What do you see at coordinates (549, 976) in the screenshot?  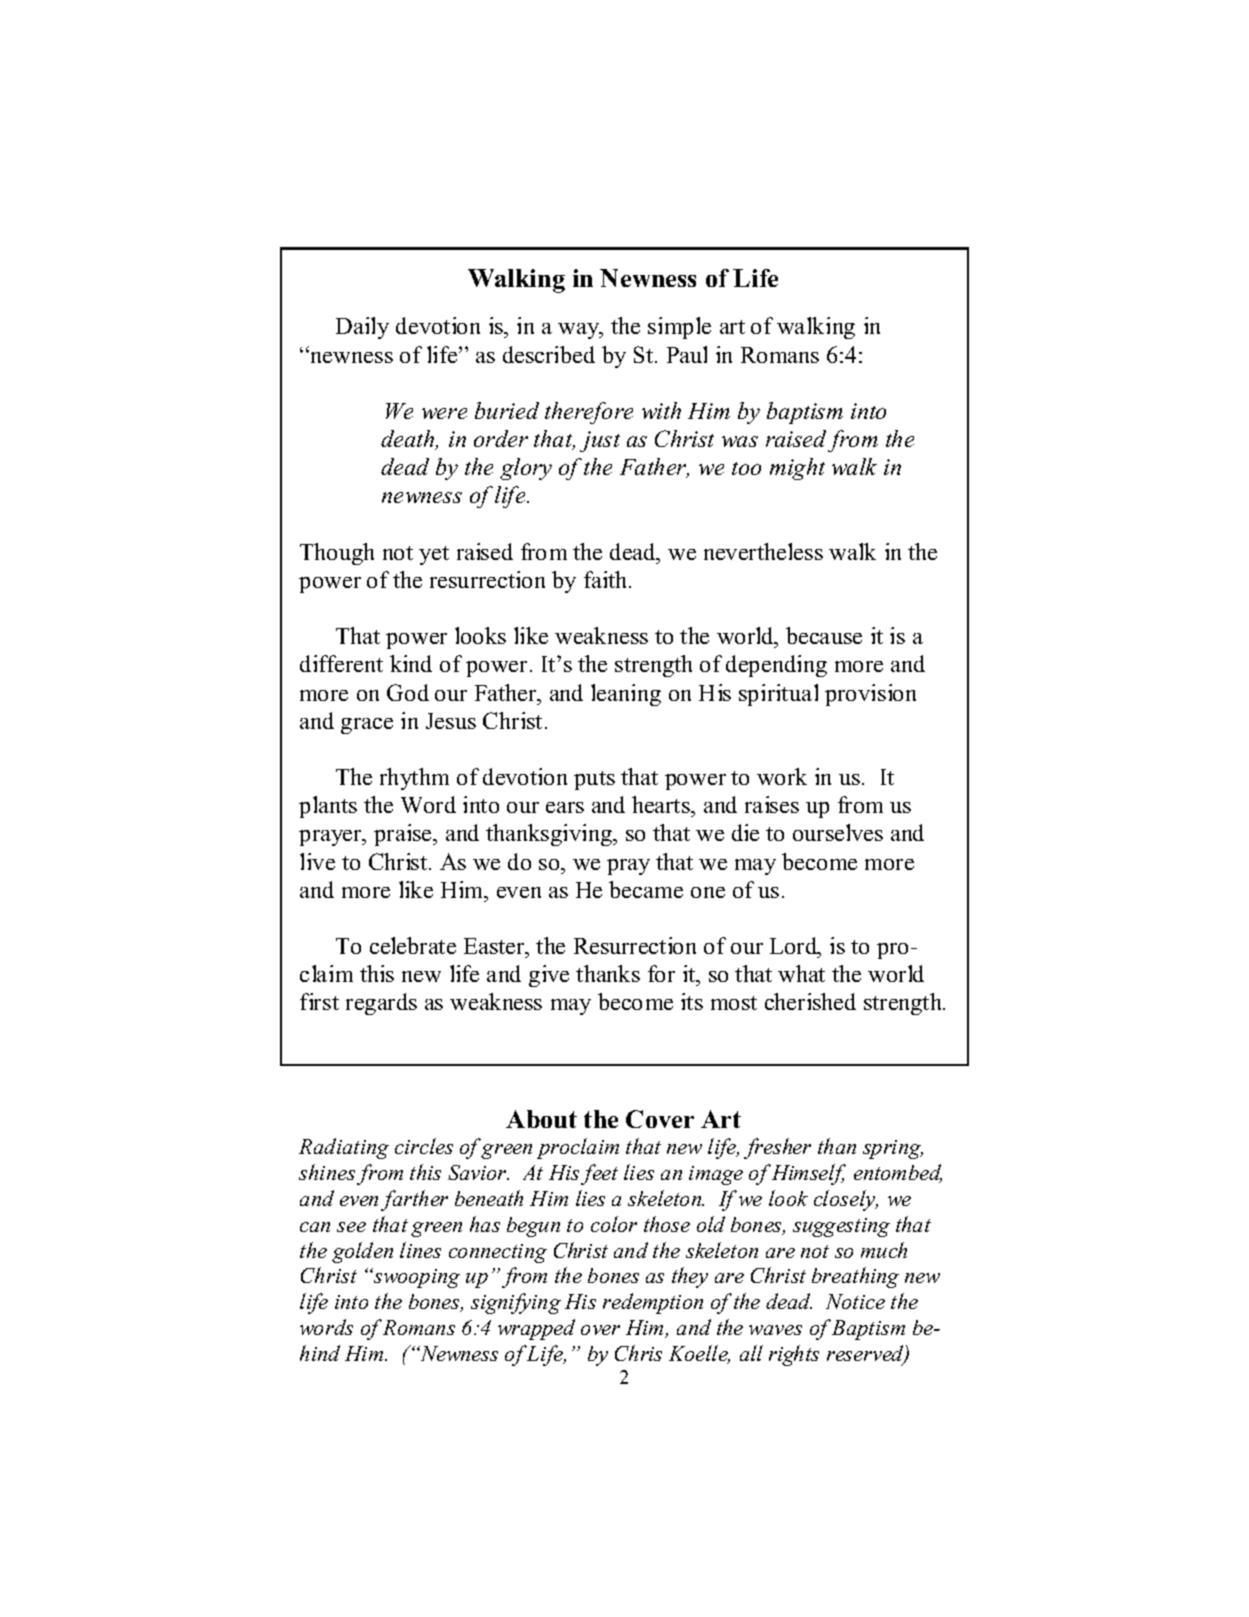 I see `give` at bounding box center [549, 976].
